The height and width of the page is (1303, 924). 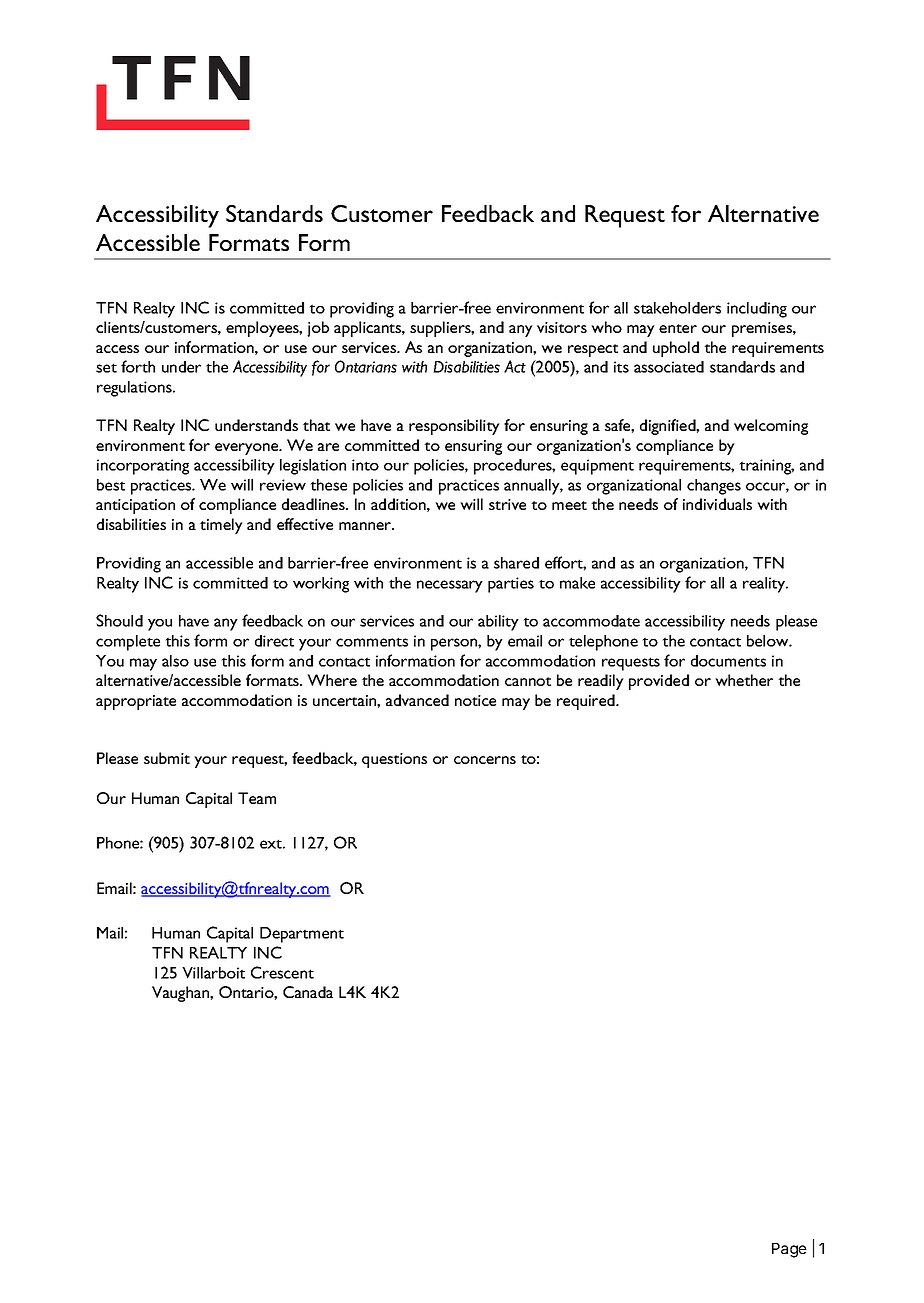 I want to click on ability, so click(x=498, y=623).
